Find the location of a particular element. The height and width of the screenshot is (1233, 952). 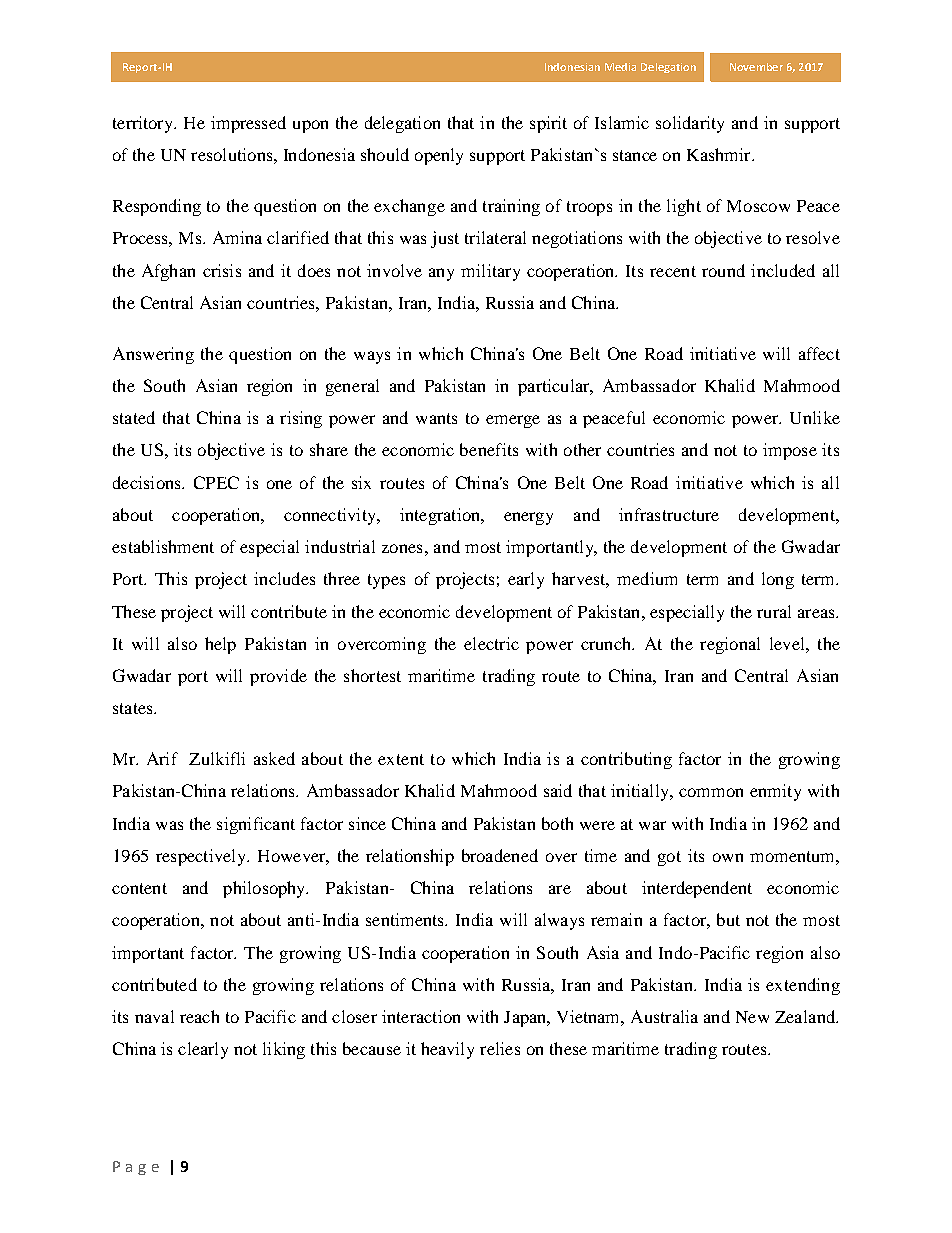

reach is located at coordinates (199, 1016).
